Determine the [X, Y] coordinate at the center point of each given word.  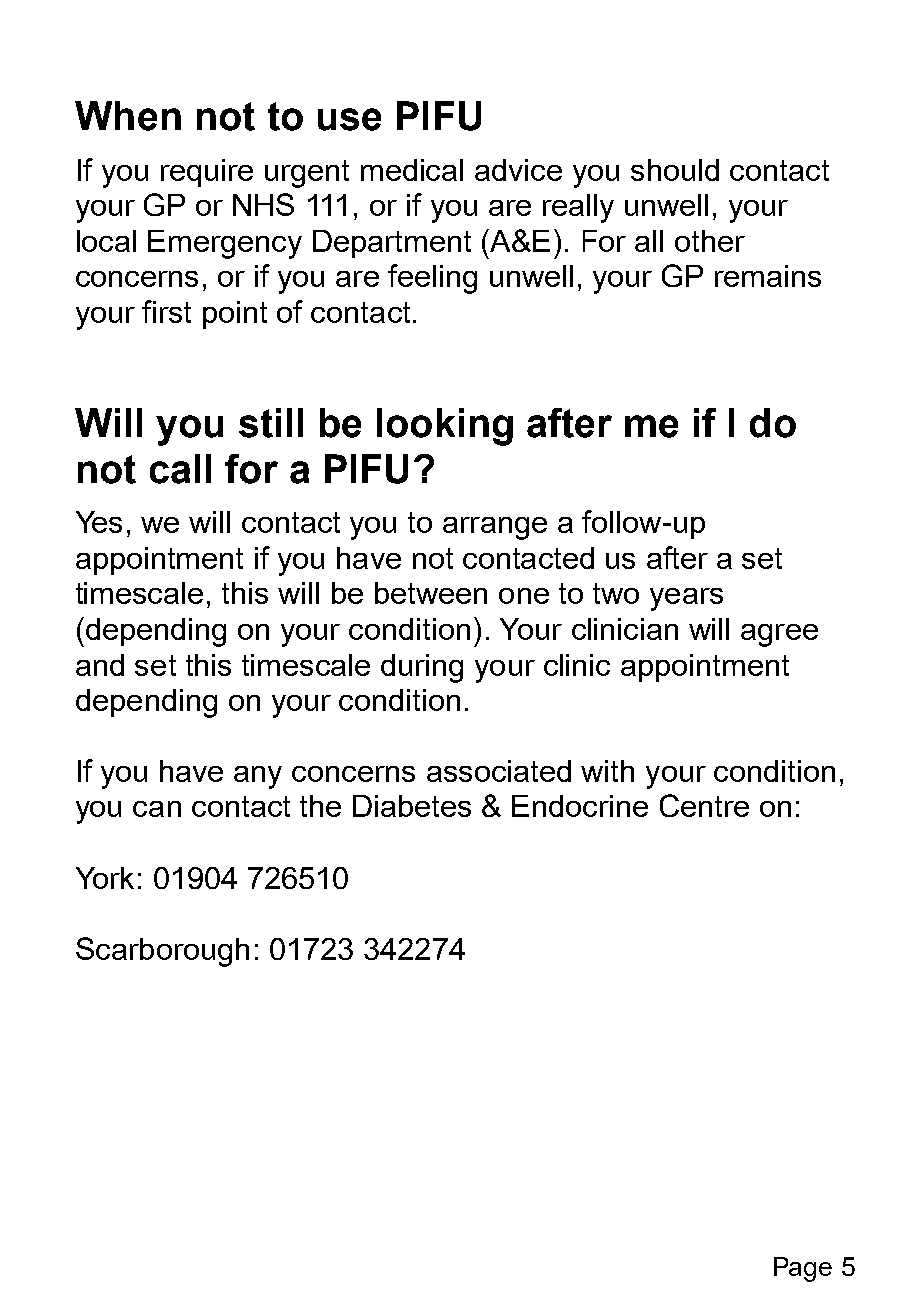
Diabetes [412, 806]
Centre [704, 805]
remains [768, 276]
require [207, 173]
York [105, 878]
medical [412, 170]
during [422, 668]
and [100, 665]
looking [445, 427]
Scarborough [162, 952]
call [180, 469]
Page [803, 1269]
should [675, 170]
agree [779, 635]
